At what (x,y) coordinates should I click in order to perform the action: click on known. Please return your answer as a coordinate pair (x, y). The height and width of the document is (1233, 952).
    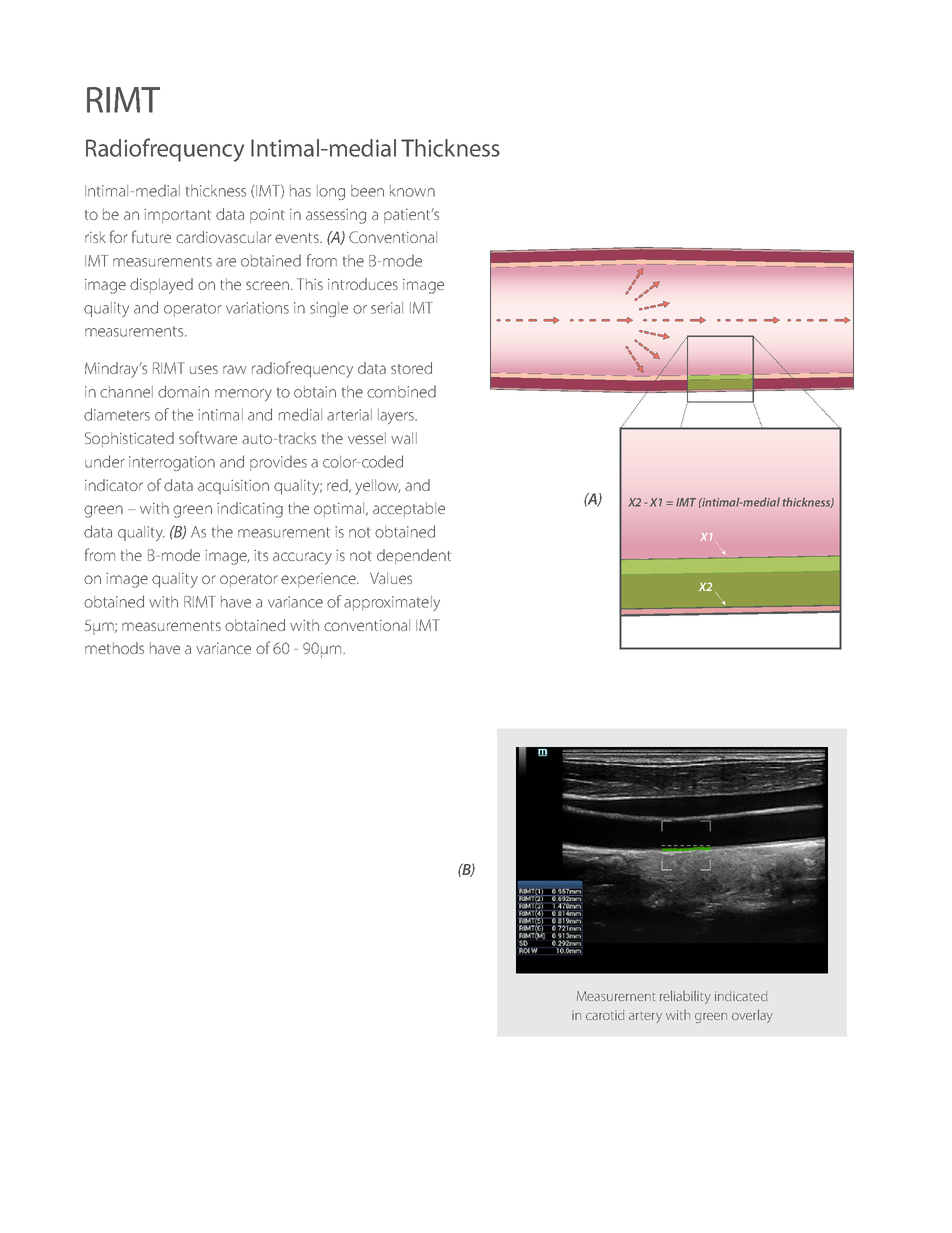
    Looking at the image, I should click on (412, 191).
